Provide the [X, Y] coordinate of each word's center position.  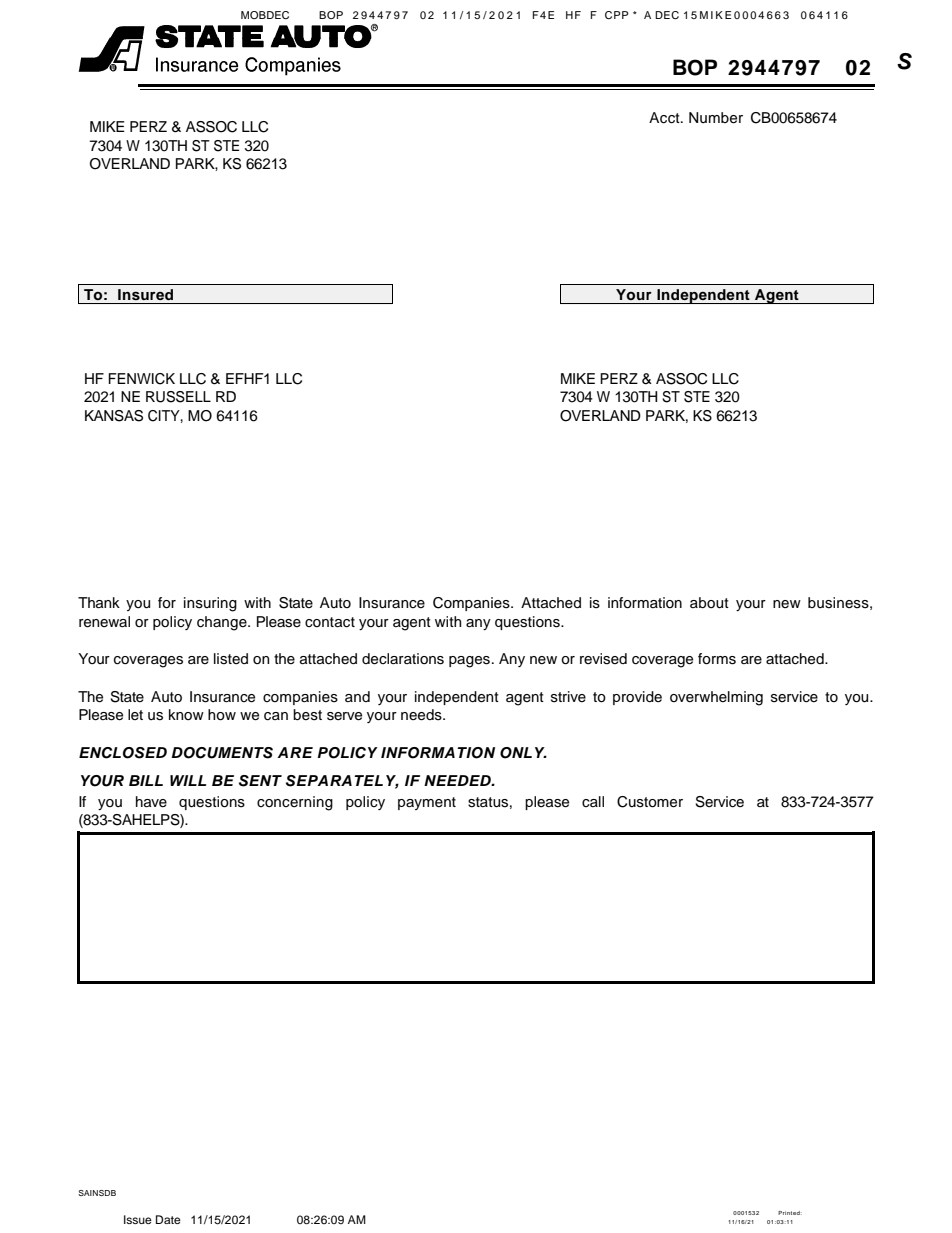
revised [603, 659]
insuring [210, 604]
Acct [665, 118]
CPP [617, 15]
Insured [145, 295]
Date [168, 1219]
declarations [403, 659]
